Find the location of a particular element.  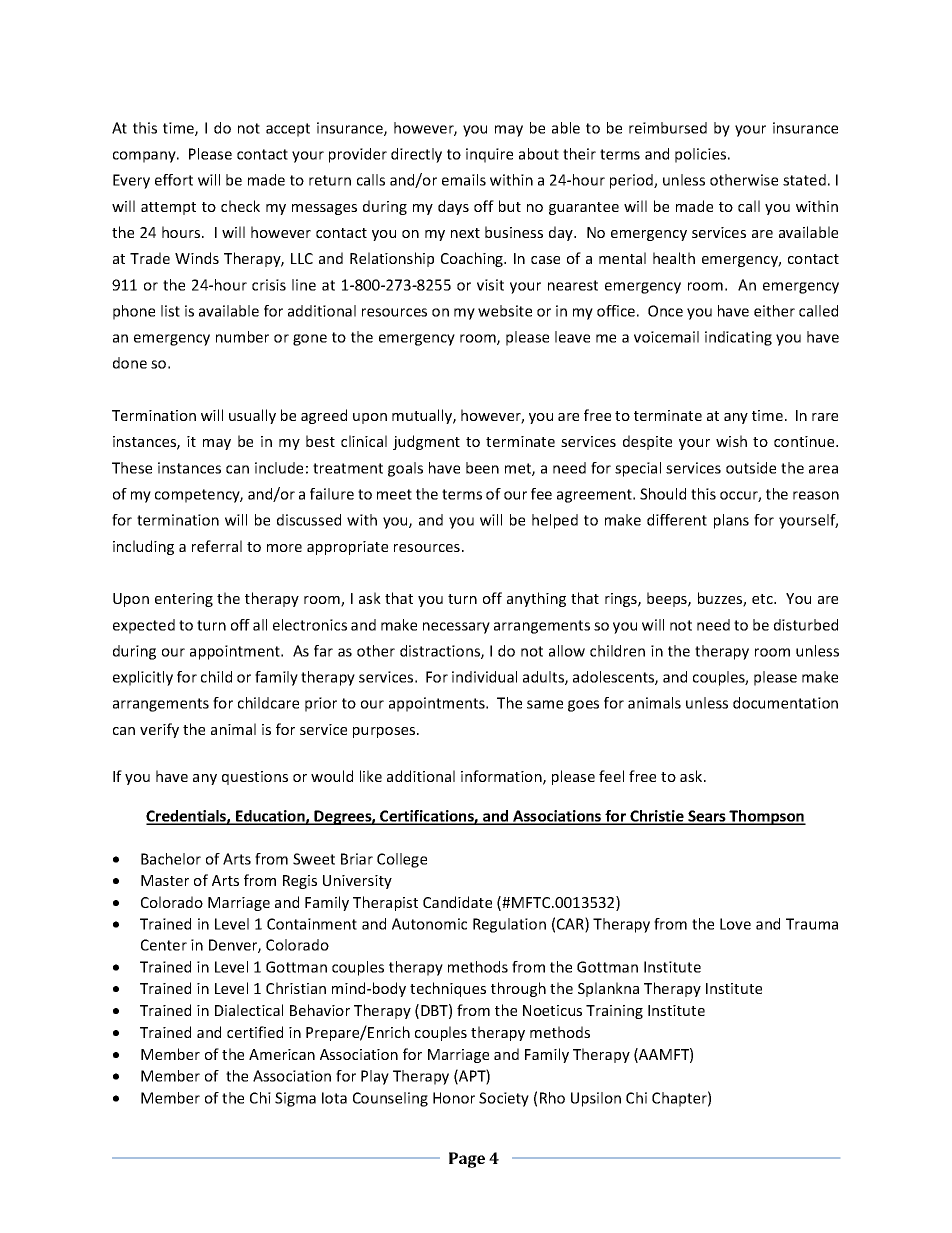

plans is located at coordinates (731, 521).
